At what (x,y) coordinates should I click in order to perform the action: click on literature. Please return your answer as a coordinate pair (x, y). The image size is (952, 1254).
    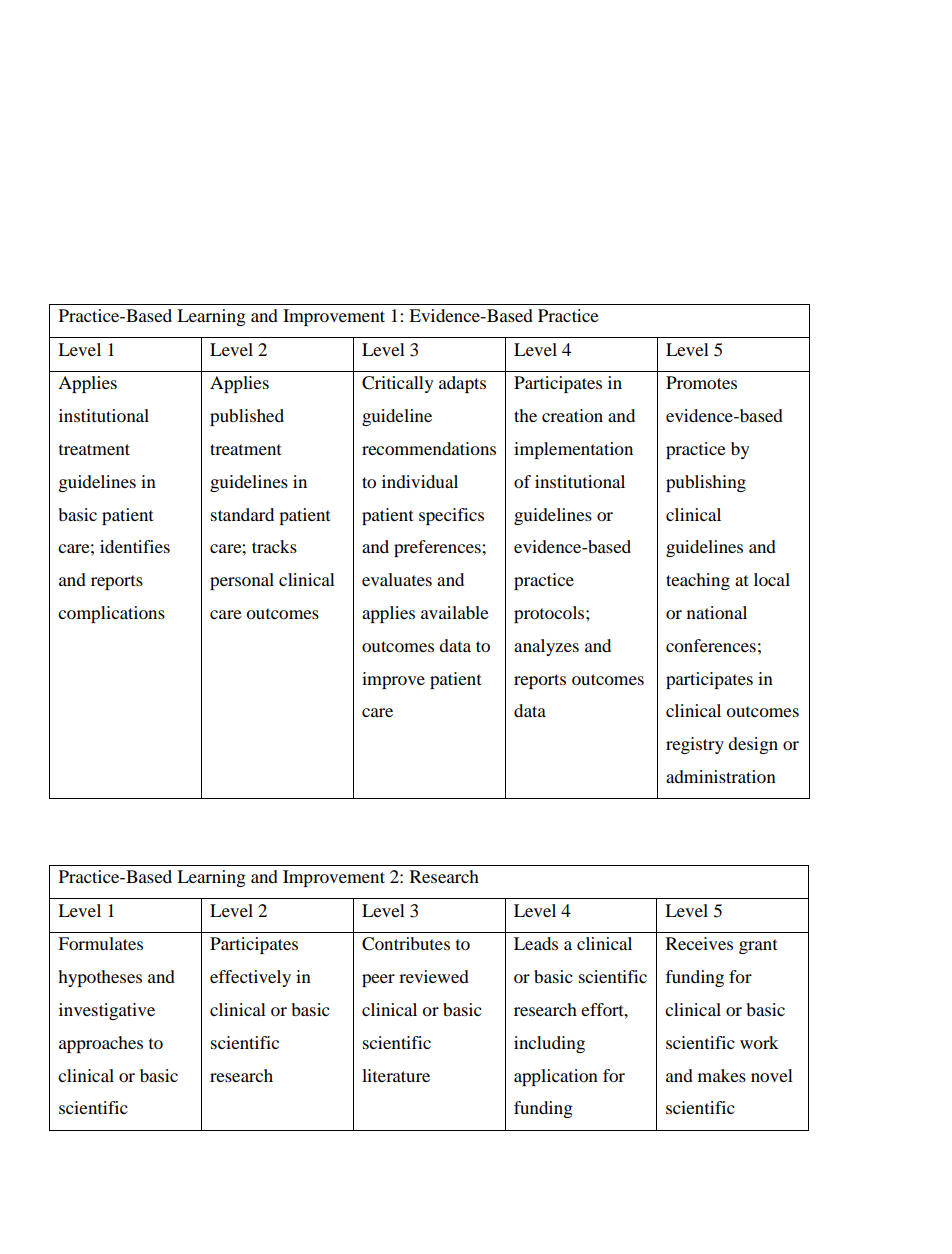
    Looking at the image, I should click on (396, 1075).
